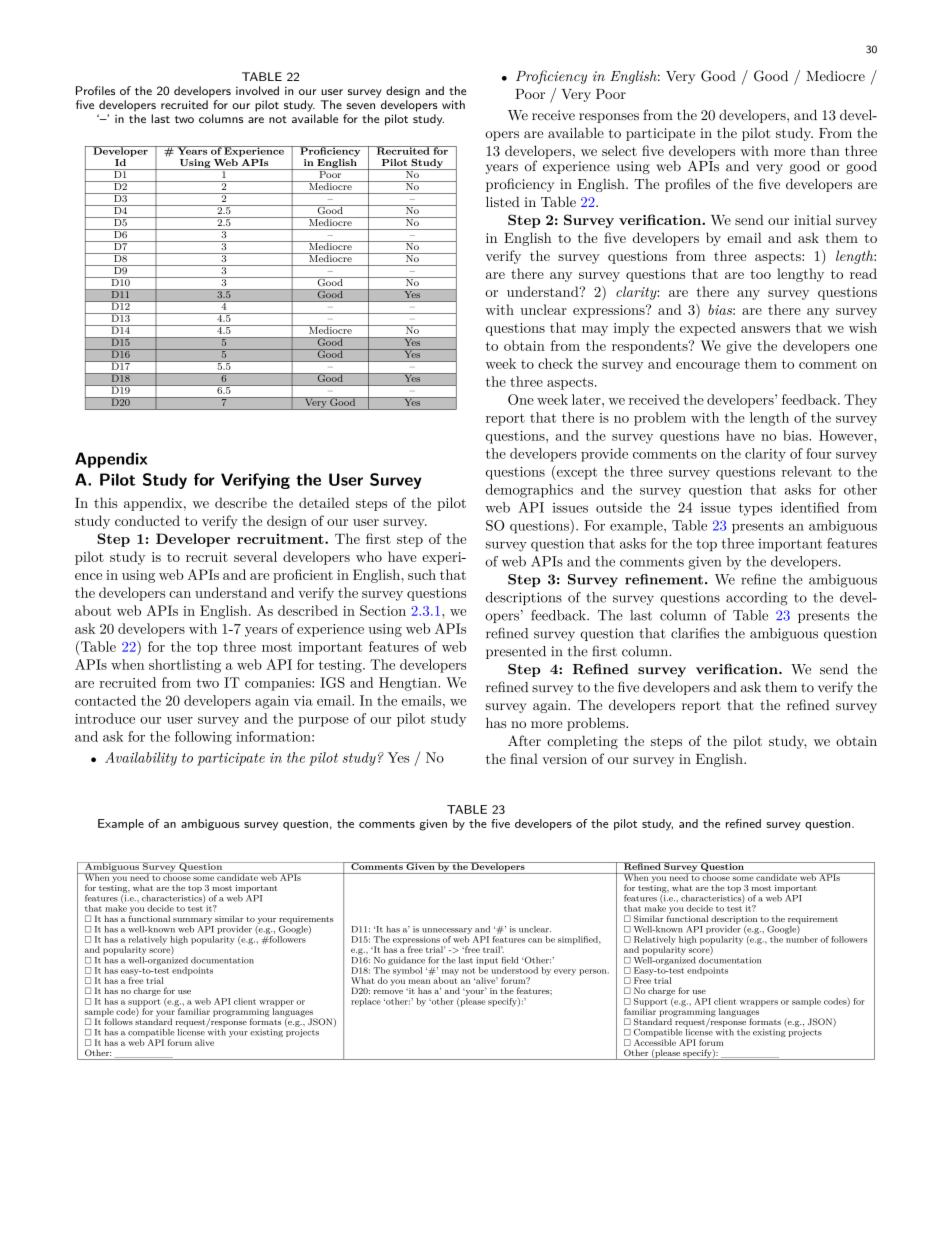  I want to click on understood, so click(514, 970).
